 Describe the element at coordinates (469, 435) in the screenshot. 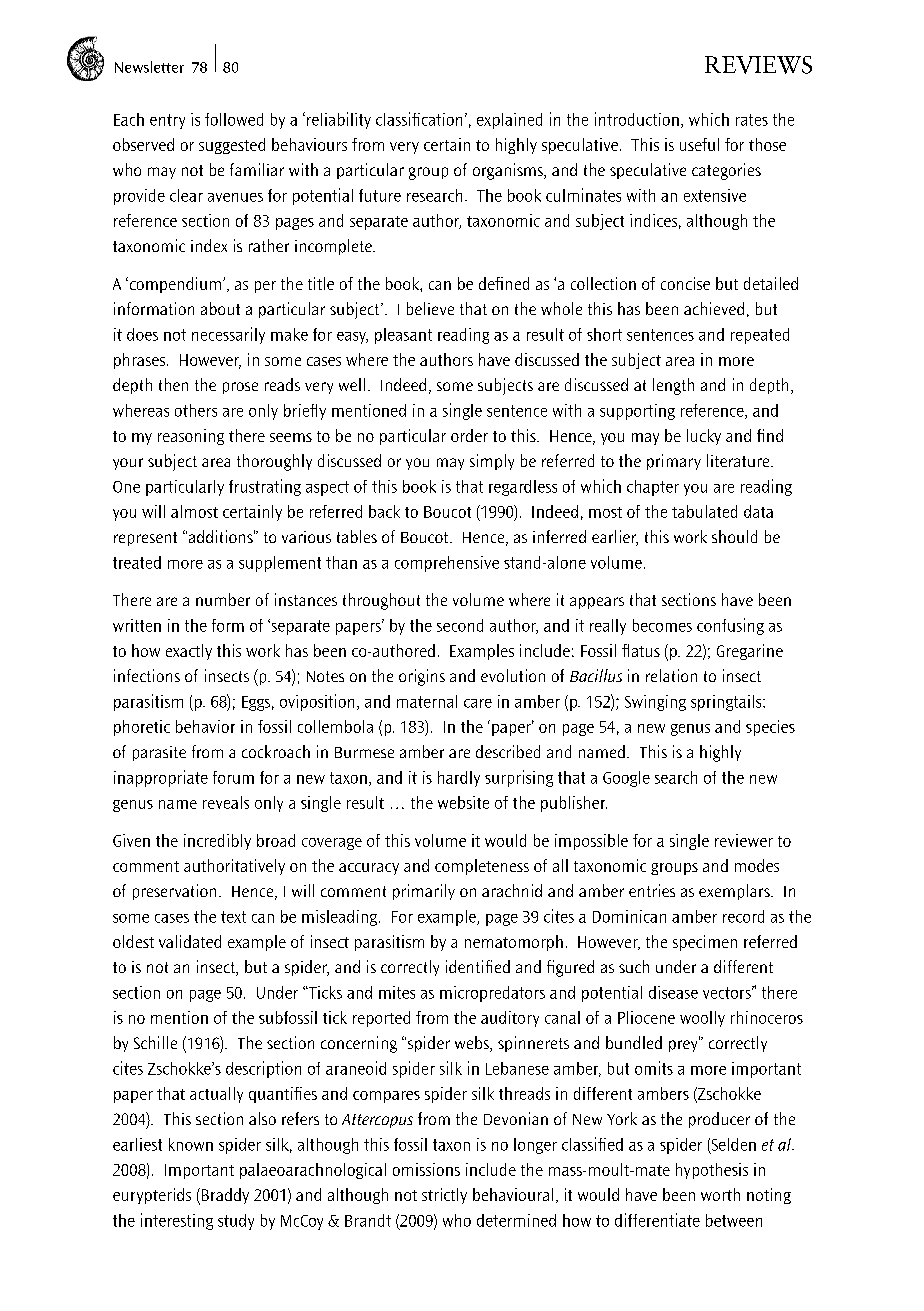

I see `order` at that location.
